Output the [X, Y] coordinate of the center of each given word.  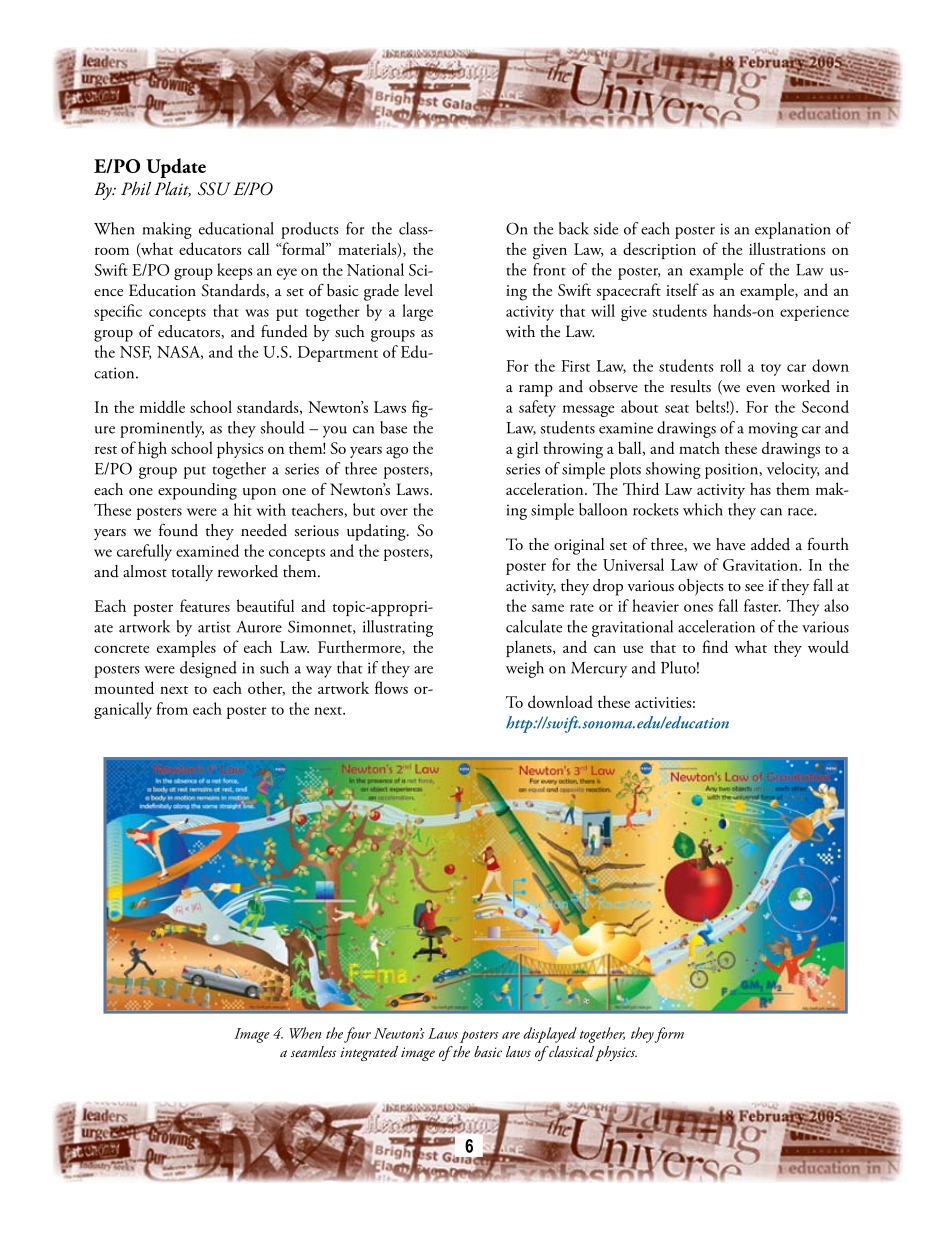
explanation [793, 230]
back [574, 228]
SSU [214, 189]
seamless [313, 1051]
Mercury [599, 670]
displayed [550, 1035]
